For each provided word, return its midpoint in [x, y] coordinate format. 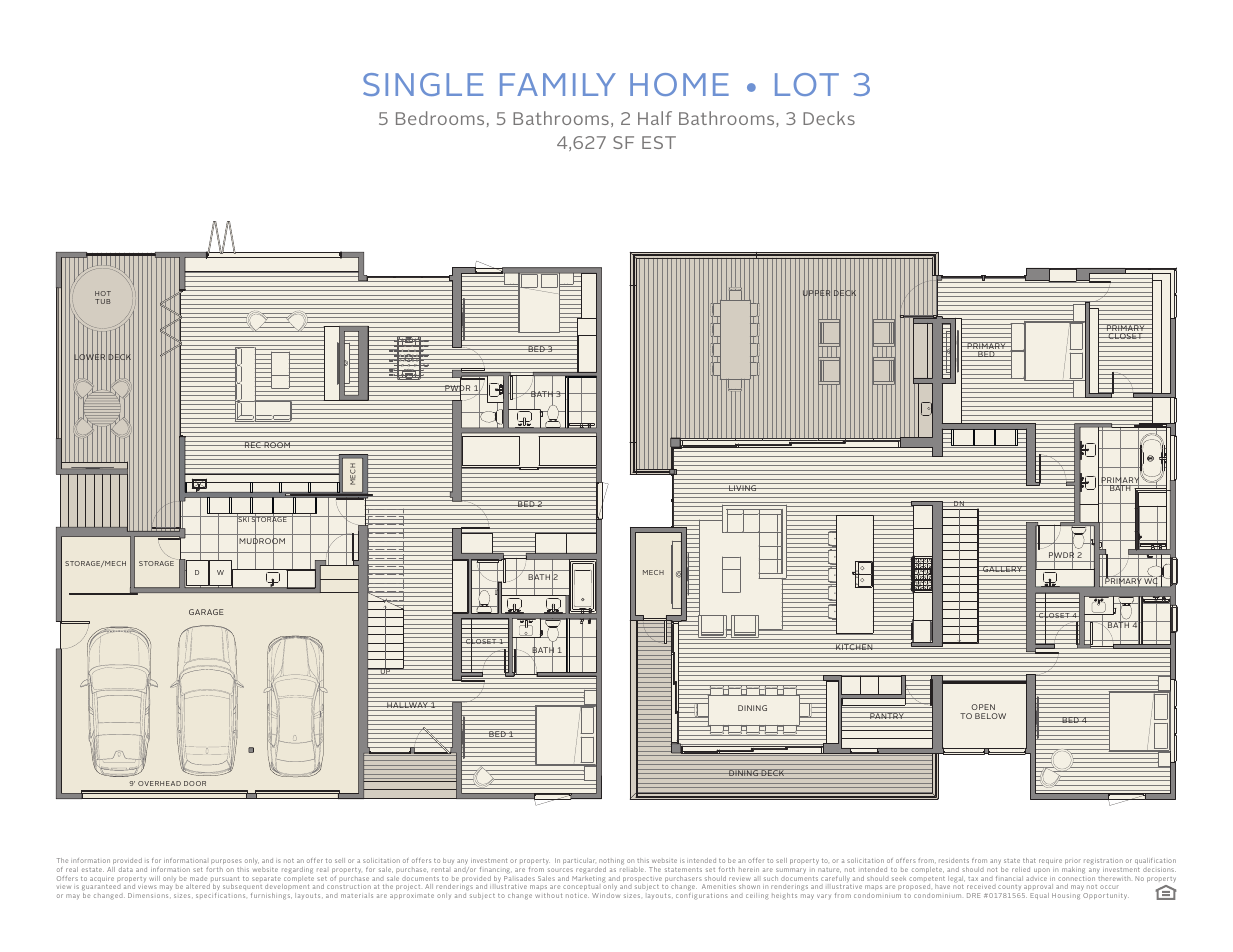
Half [655, 118]
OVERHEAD [159, 783]
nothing [611, 863]
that [1029, 860]
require [1050, 861]
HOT [103, 293]
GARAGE [206, 612]
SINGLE [423, 84]
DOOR [195, 783]
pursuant [224, 880]
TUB [103, 301]
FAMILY [558, 84]
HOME [679, 84]
